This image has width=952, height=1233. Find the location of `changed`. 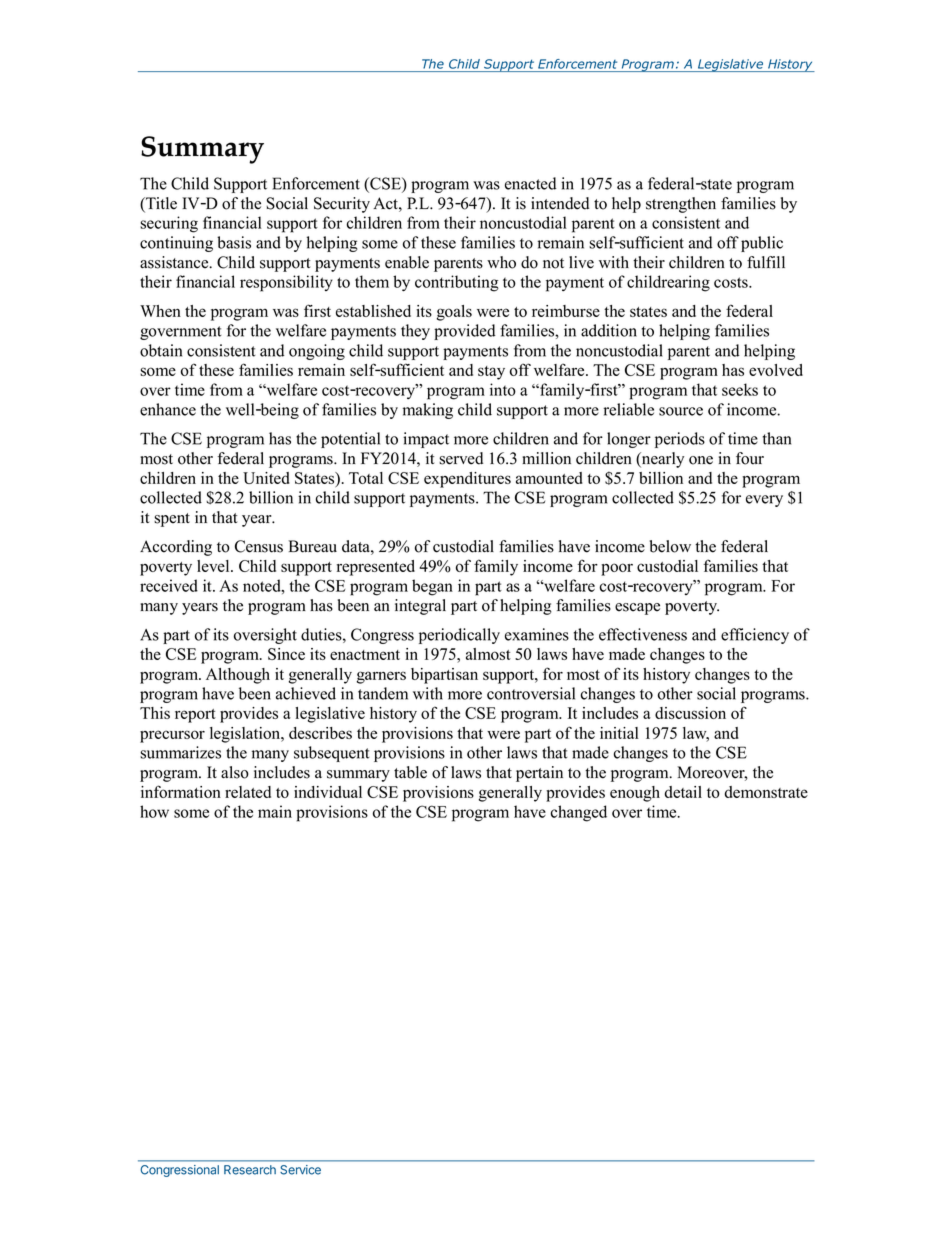

changed is located at coordinates (579, 813).
